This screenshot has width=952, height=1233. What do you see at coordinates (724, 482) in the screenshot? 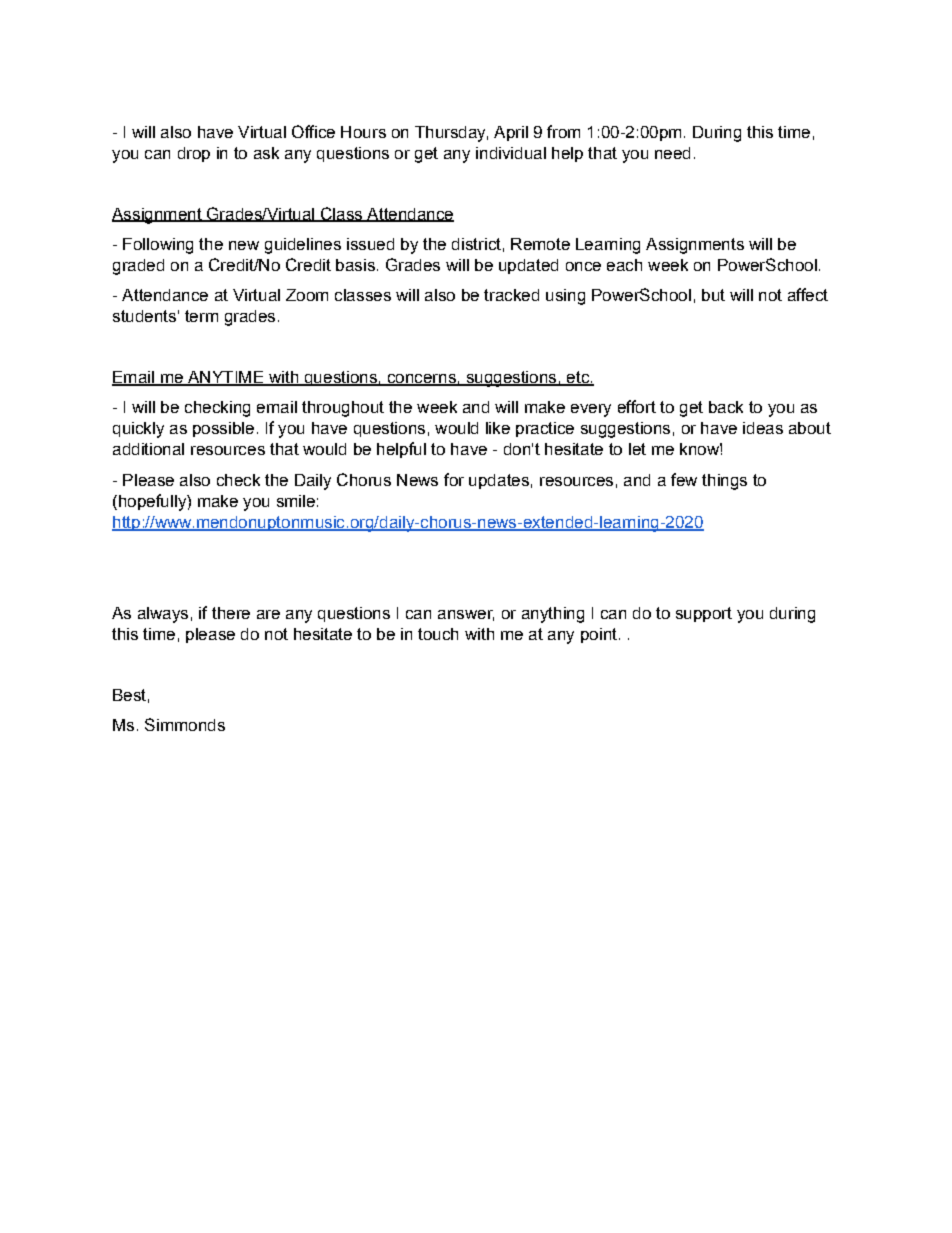
I see `things` at bounding box center [724, 482].
